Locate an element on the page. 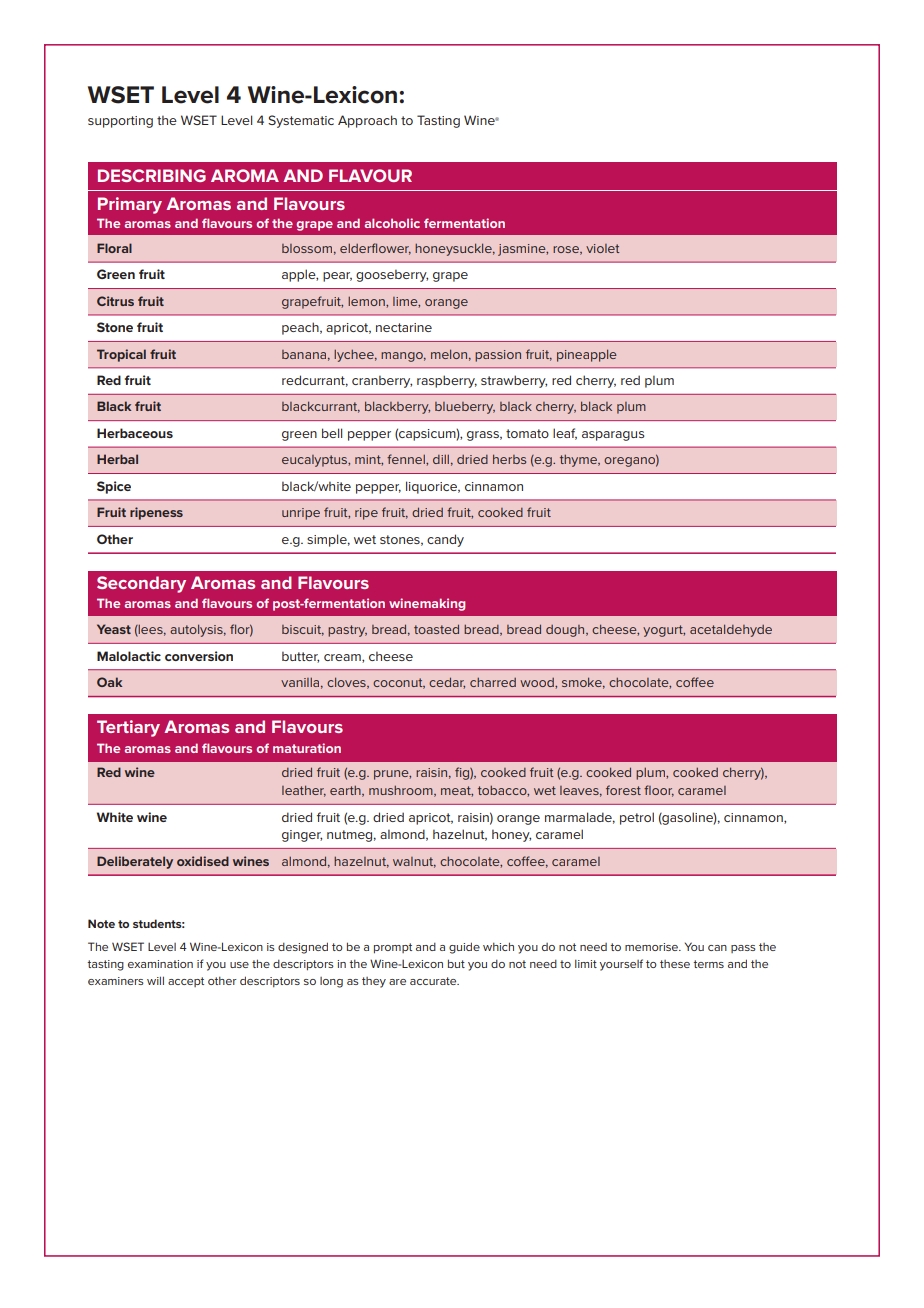 The height and width of the document is (1308, 924). Tropical is located at coordinates (121, 355).
